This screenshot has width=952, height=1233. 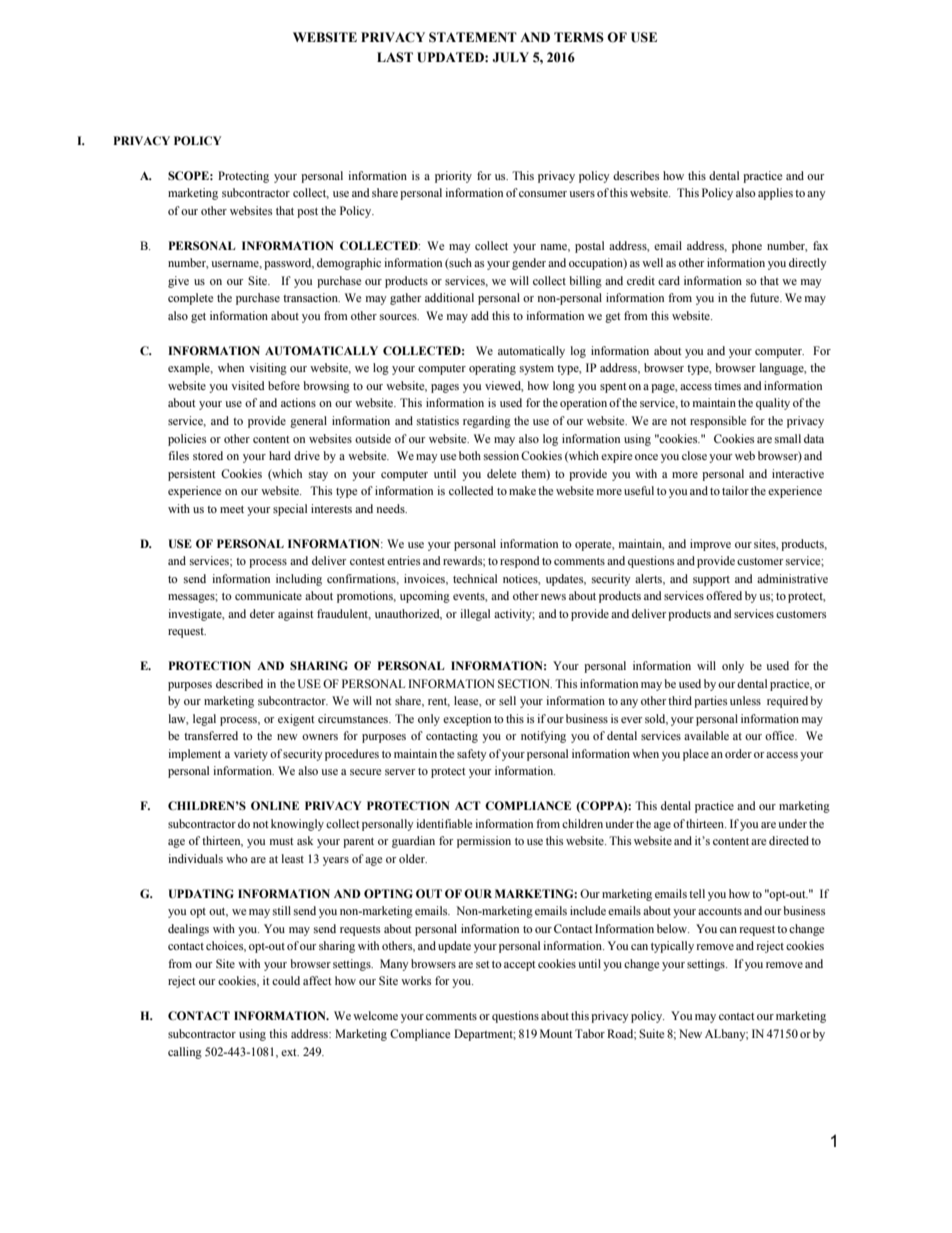 I want to click on respond, so click(x=520, y=562).
